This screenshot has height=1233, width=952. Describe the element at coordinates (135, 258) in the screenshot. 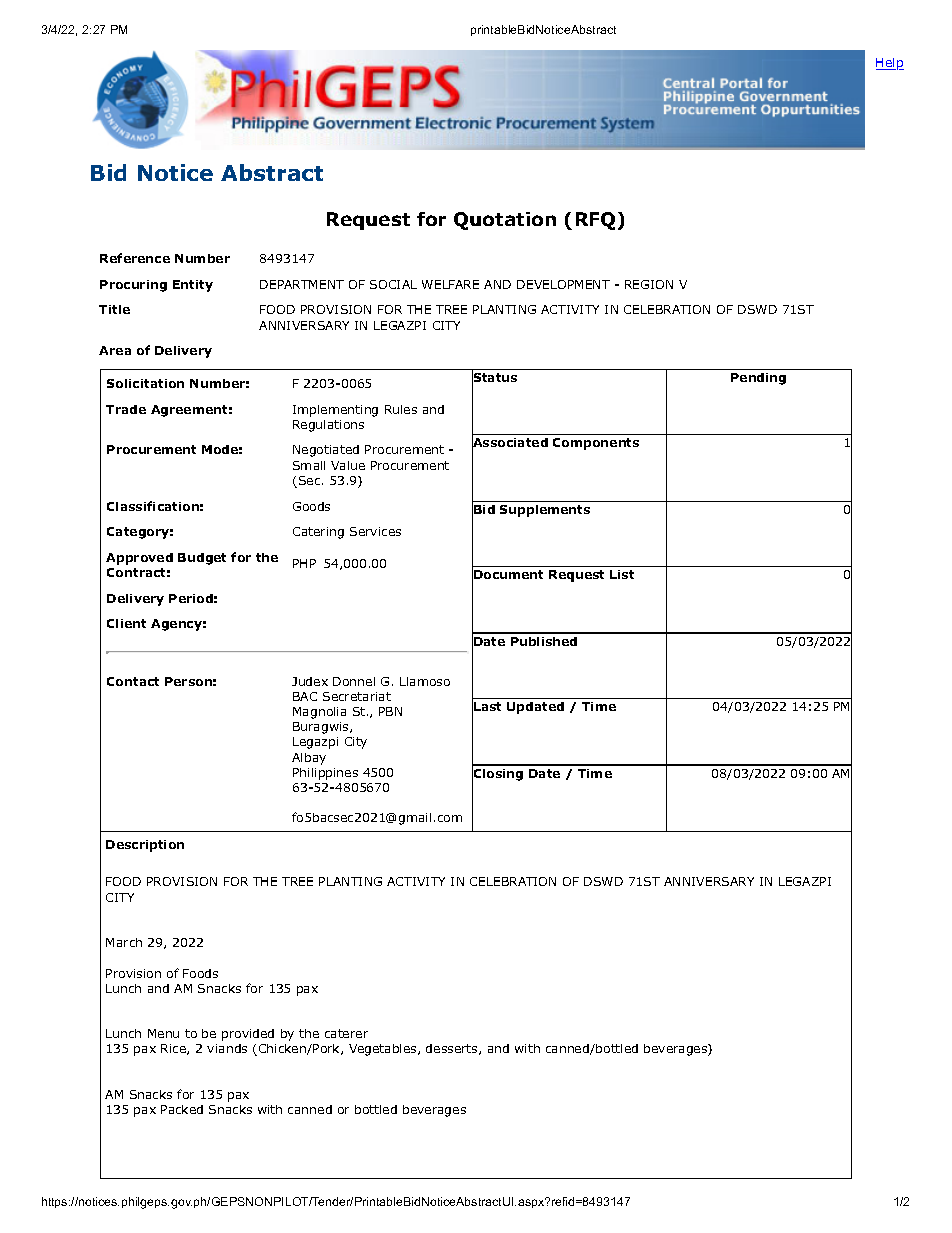

I see `Reference` at that location.
